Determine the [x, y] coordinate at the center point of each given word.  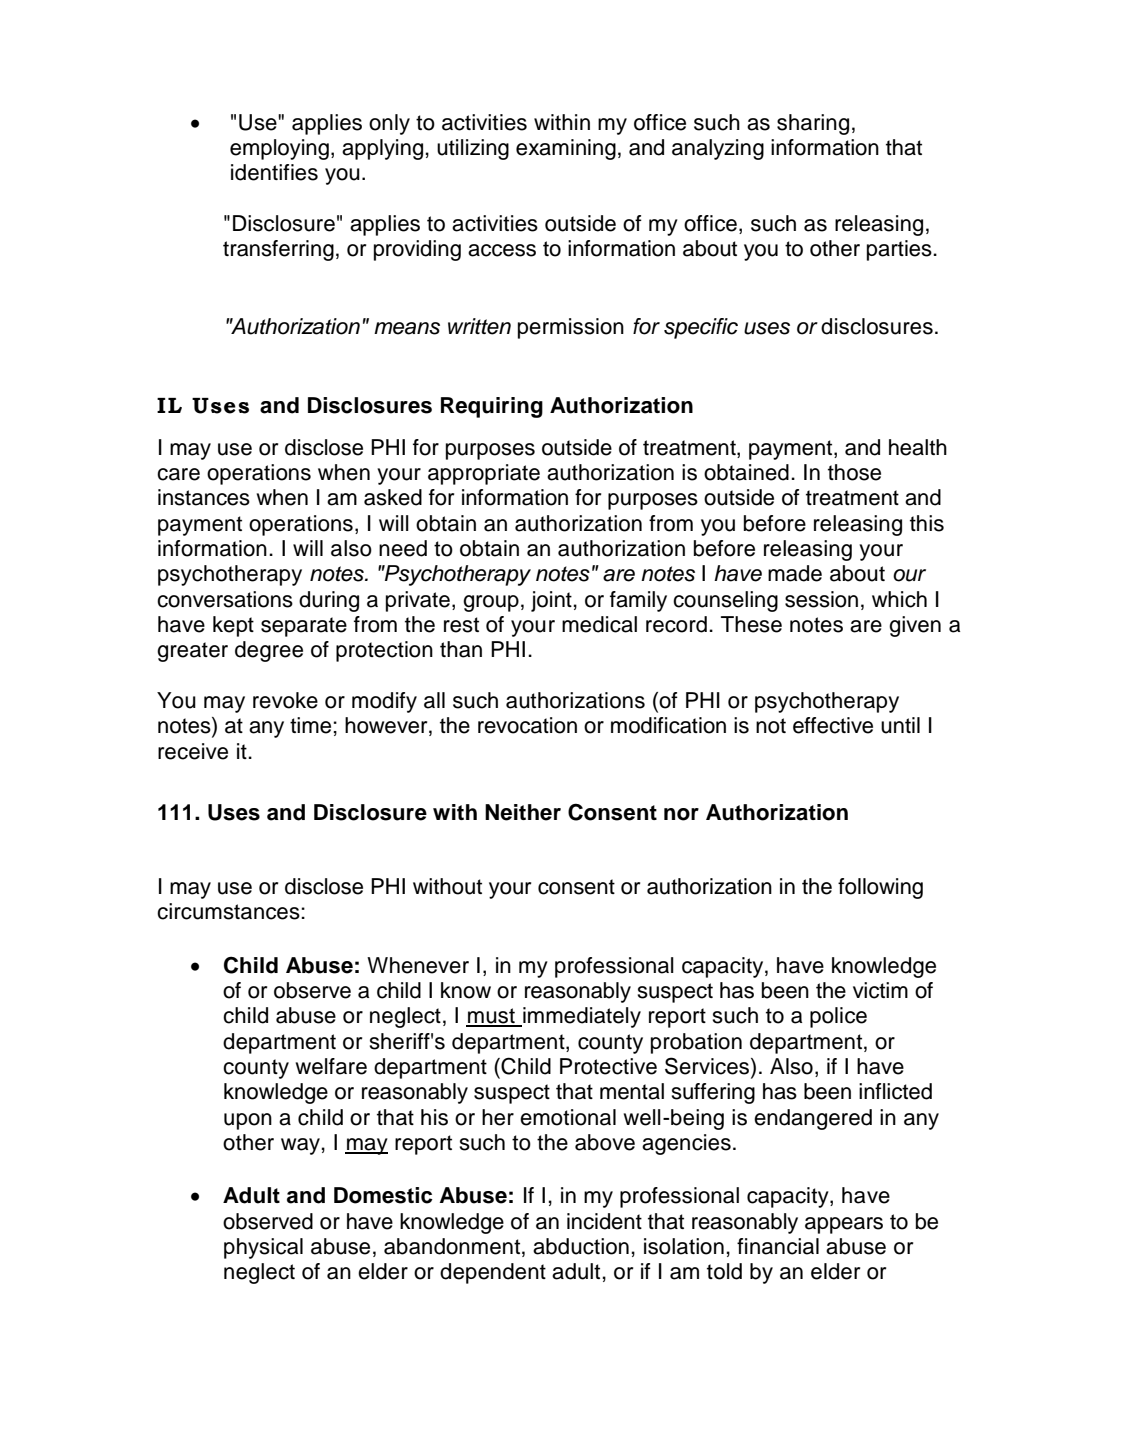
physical [263, 1248]
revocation [527, 725]
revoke [285, 700]
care [178, 474]
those [854, 472]
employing [279, 149]
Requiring [492, 407]
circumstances [229, 911]
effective [833, 725]
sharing [813, 124]
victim [880, 990]
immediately [581, 1017]
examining [566, 149]
